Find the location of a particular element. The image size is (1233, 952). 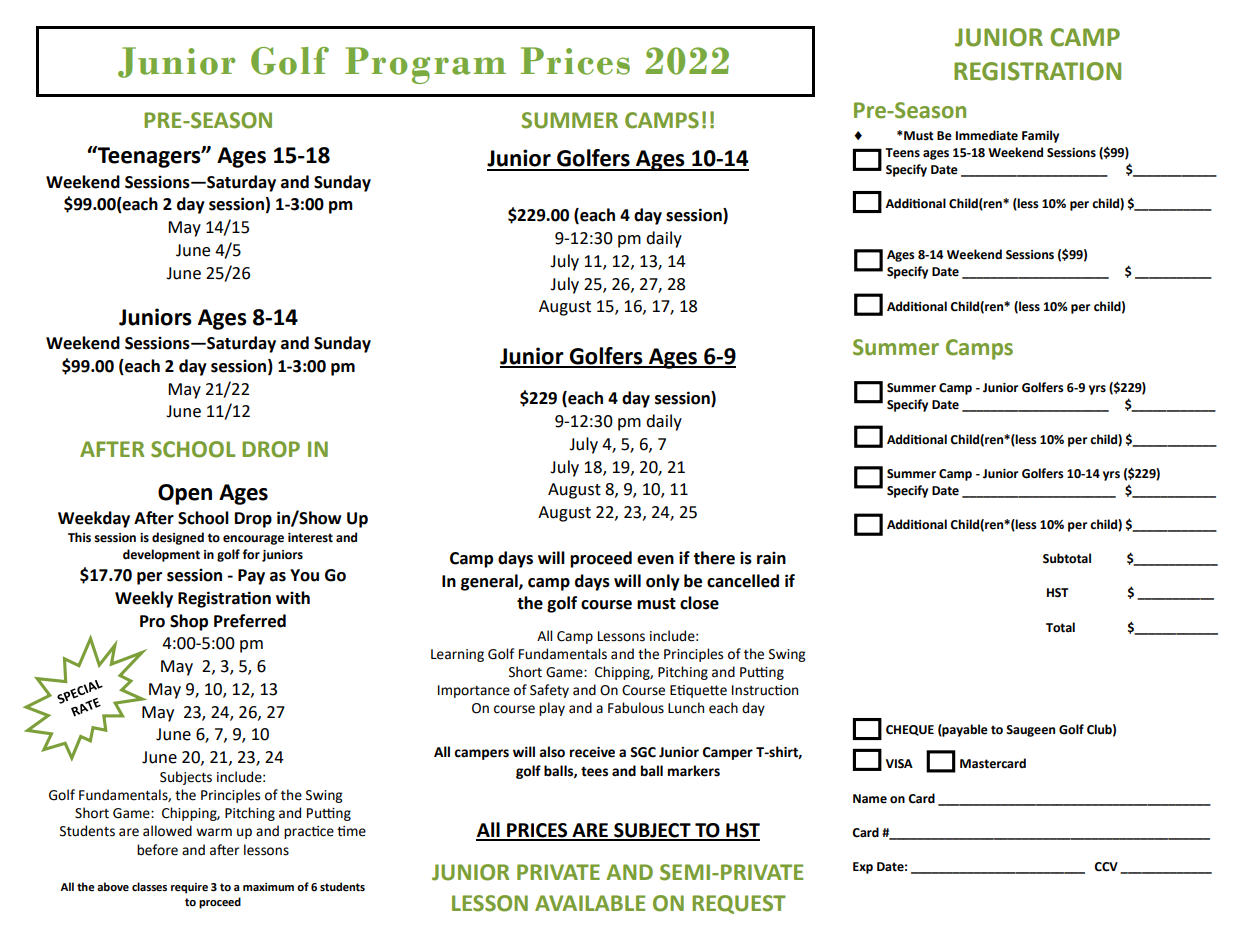

rain is located at coordinates (771, 558).
